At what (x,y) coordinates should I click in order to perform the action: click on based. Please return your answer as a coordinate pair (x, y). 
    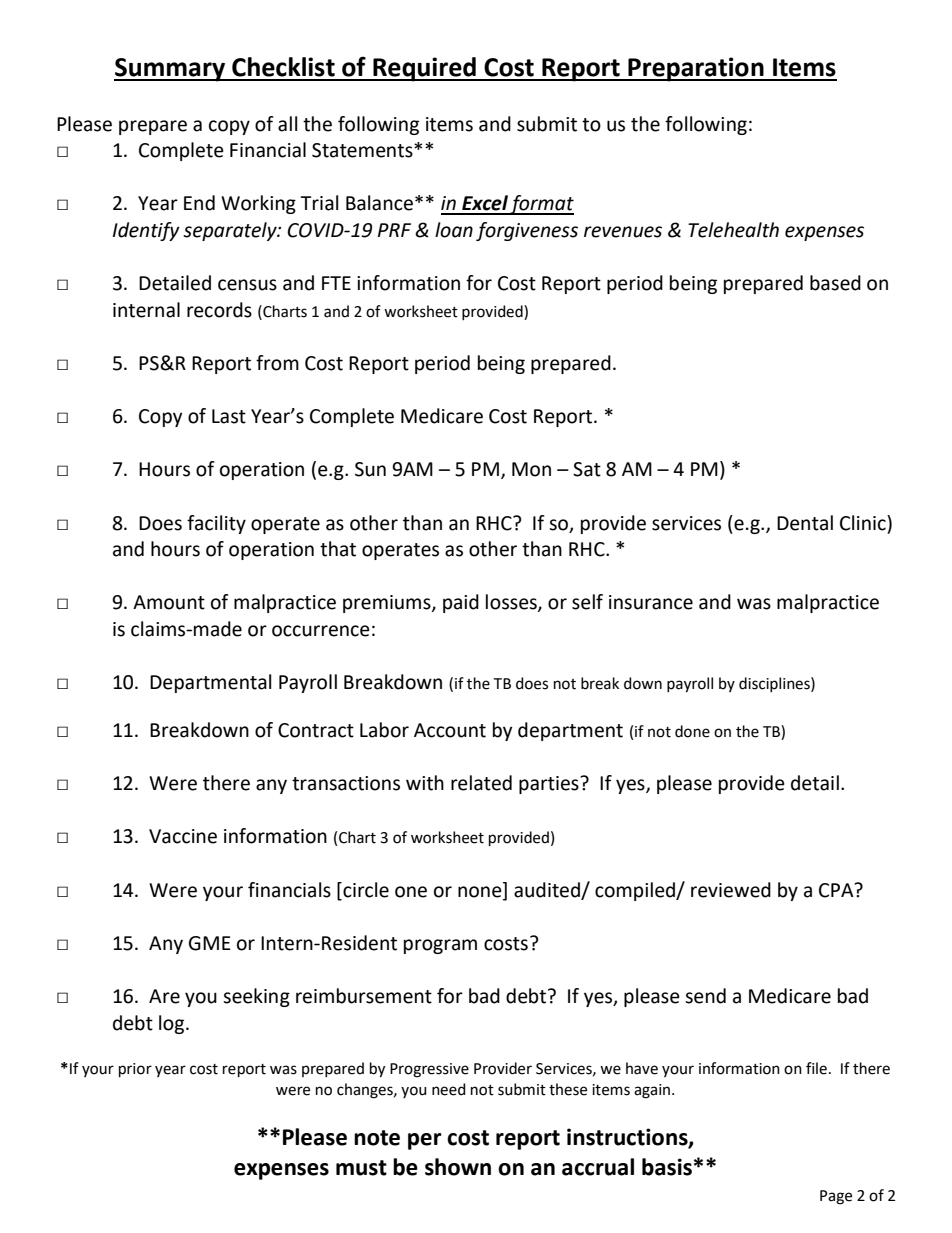
    Looking at the image, I should click on (835, 283).
